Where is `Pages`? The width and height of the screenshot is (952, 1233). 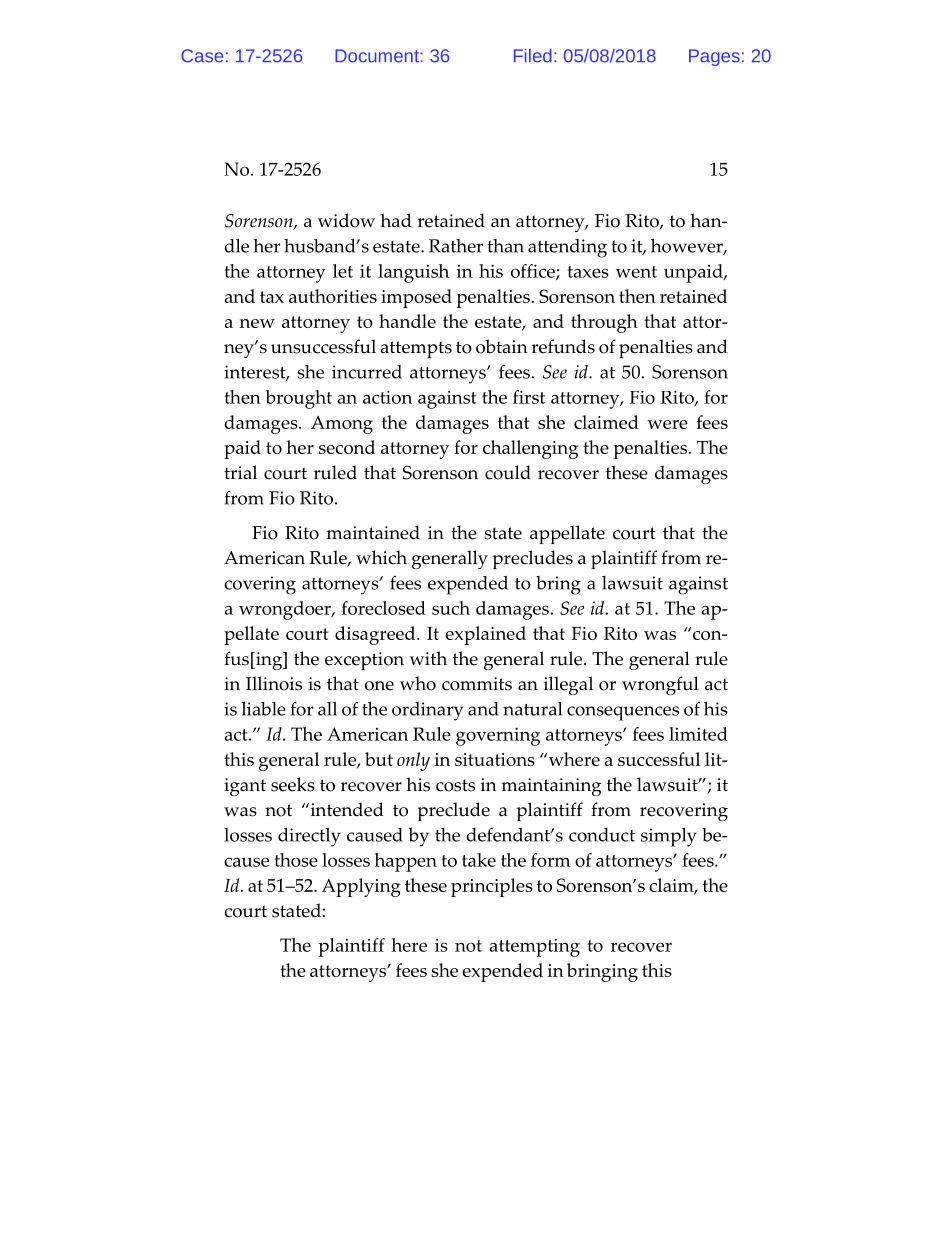
Pages is located at coordinates (714, 57).
